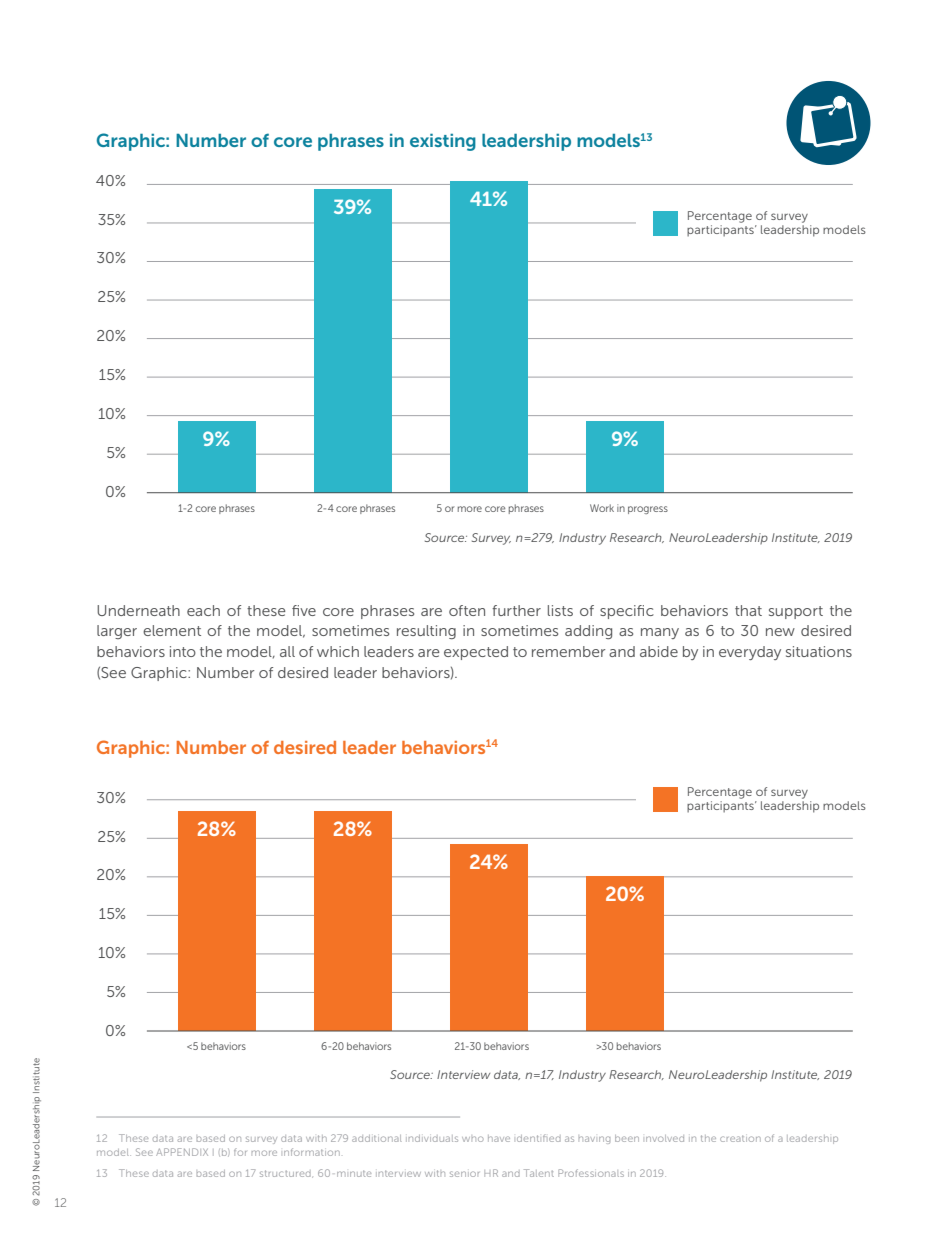 The height and width of the screenshot is (1233, 952). What do you see at coordinates (648, 510) in the screenshot?
I see `progress` at bounding box center [648, 510].
